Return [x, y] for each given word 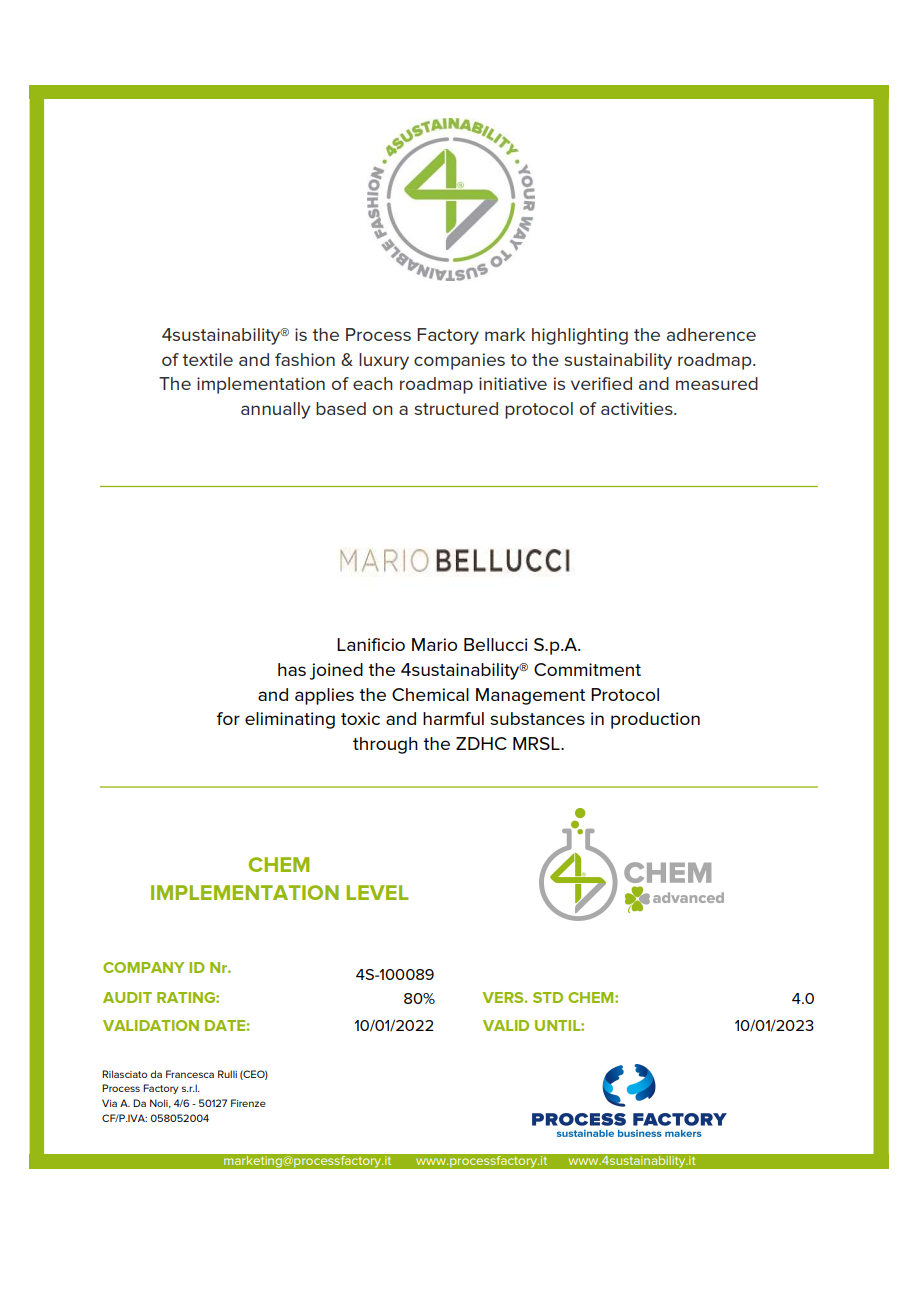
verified [601, 383]
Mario [434, 644]
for [228, 718]
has [292, 669]
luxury [384, 361]
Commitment [587, 669]
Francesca [190, 1074]
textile [207, 359]
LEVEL [377, 892]
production [655, 720]
